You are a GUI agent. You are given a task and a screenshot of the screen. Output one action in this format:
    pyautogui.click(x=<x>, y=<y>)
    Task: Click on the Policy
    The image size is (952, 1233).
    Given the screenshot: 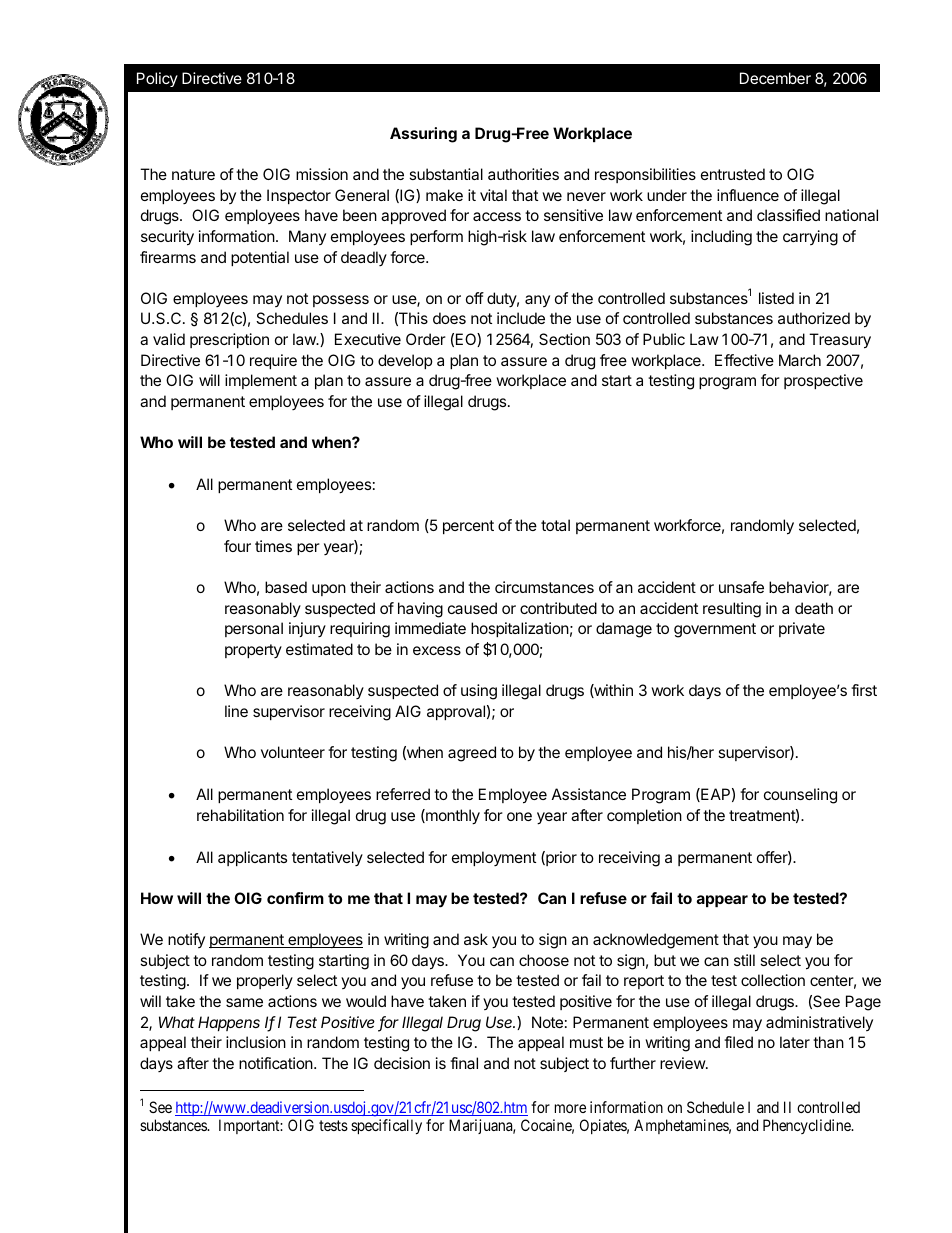 What is the action you would take?
    pyautogui.click(x=157, y=79)
